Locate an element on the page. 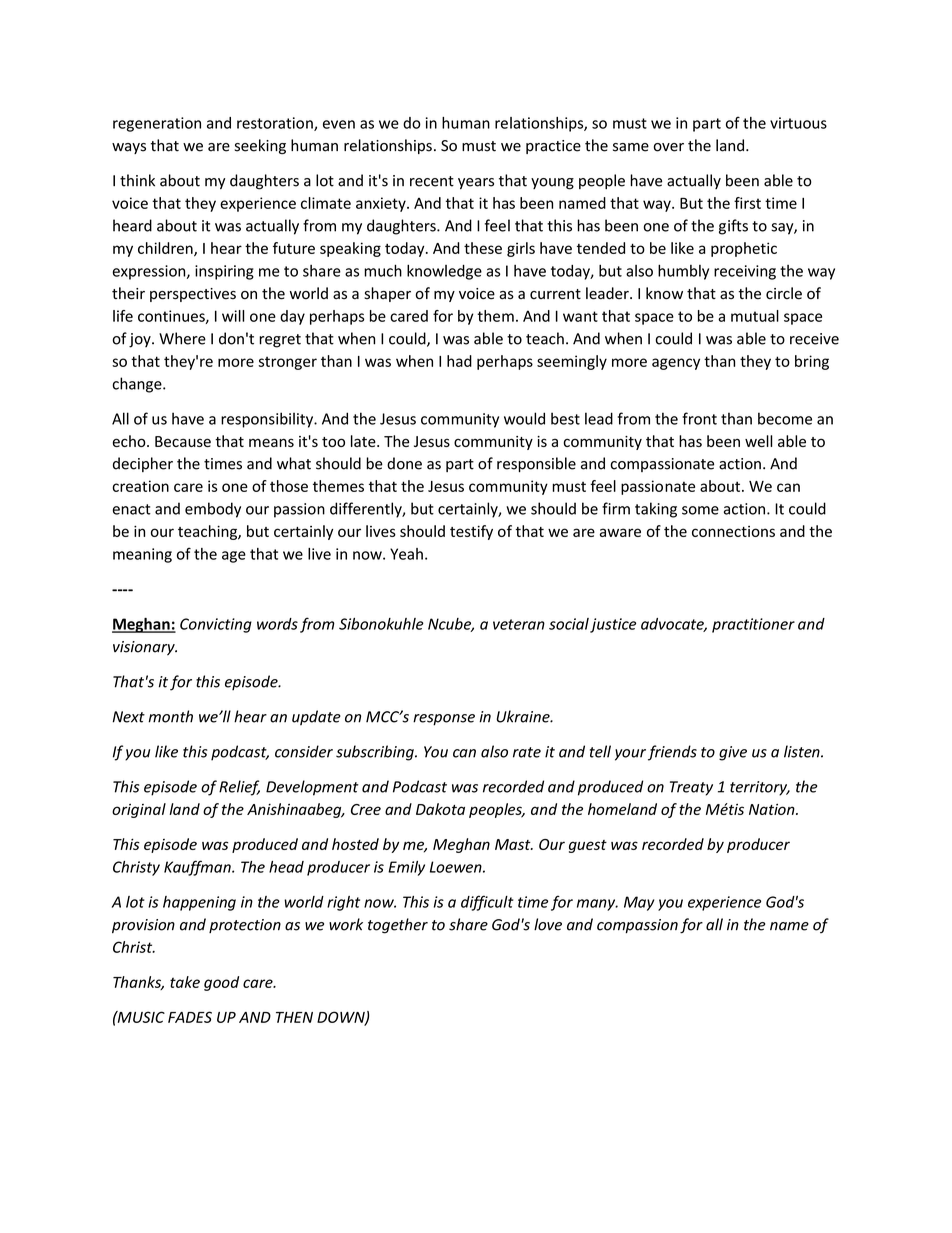 This document has height=1233, width=952. seeking is located at coordinates (260, 146).
